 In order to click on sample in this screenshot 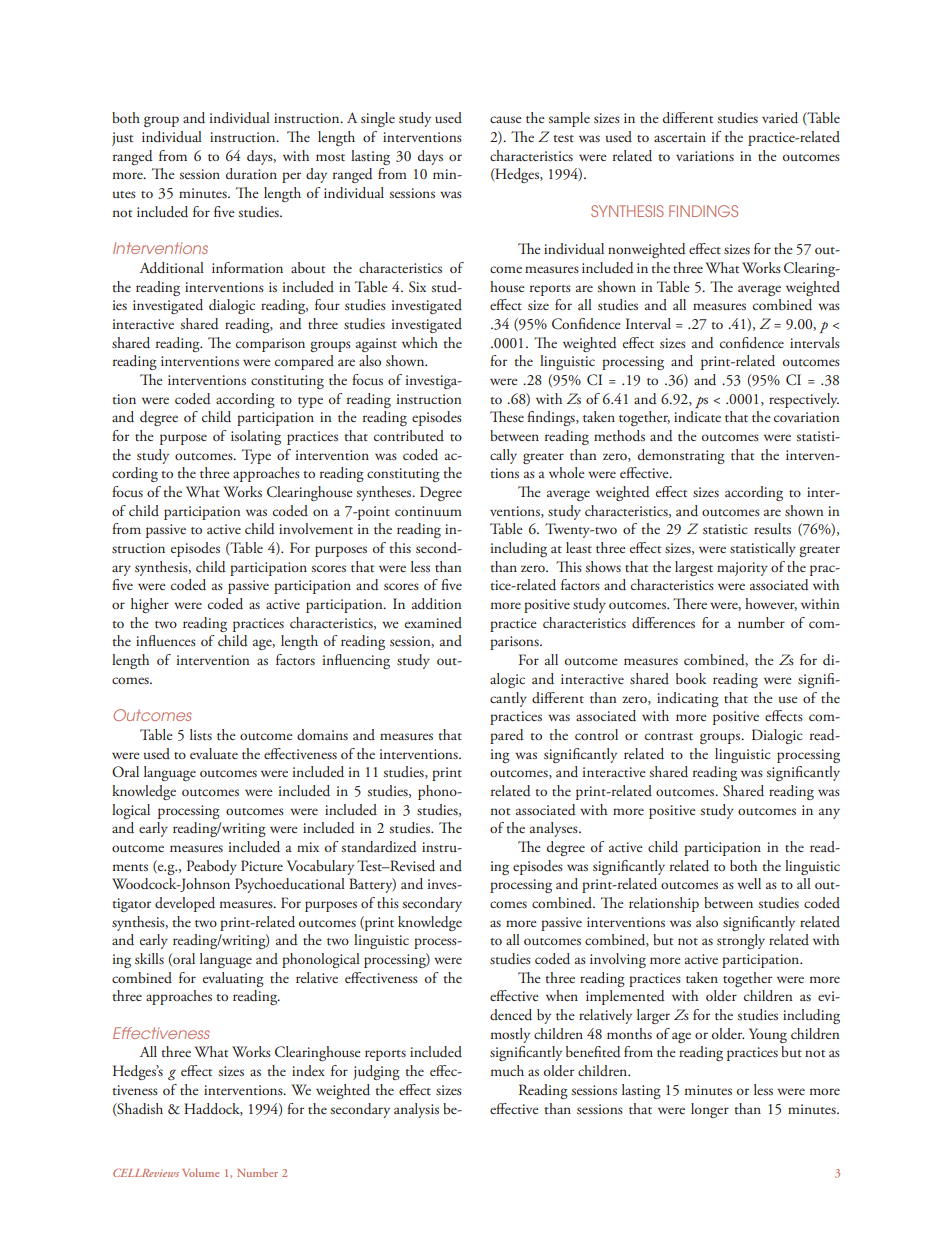, I will do `click(569, 119)`.
